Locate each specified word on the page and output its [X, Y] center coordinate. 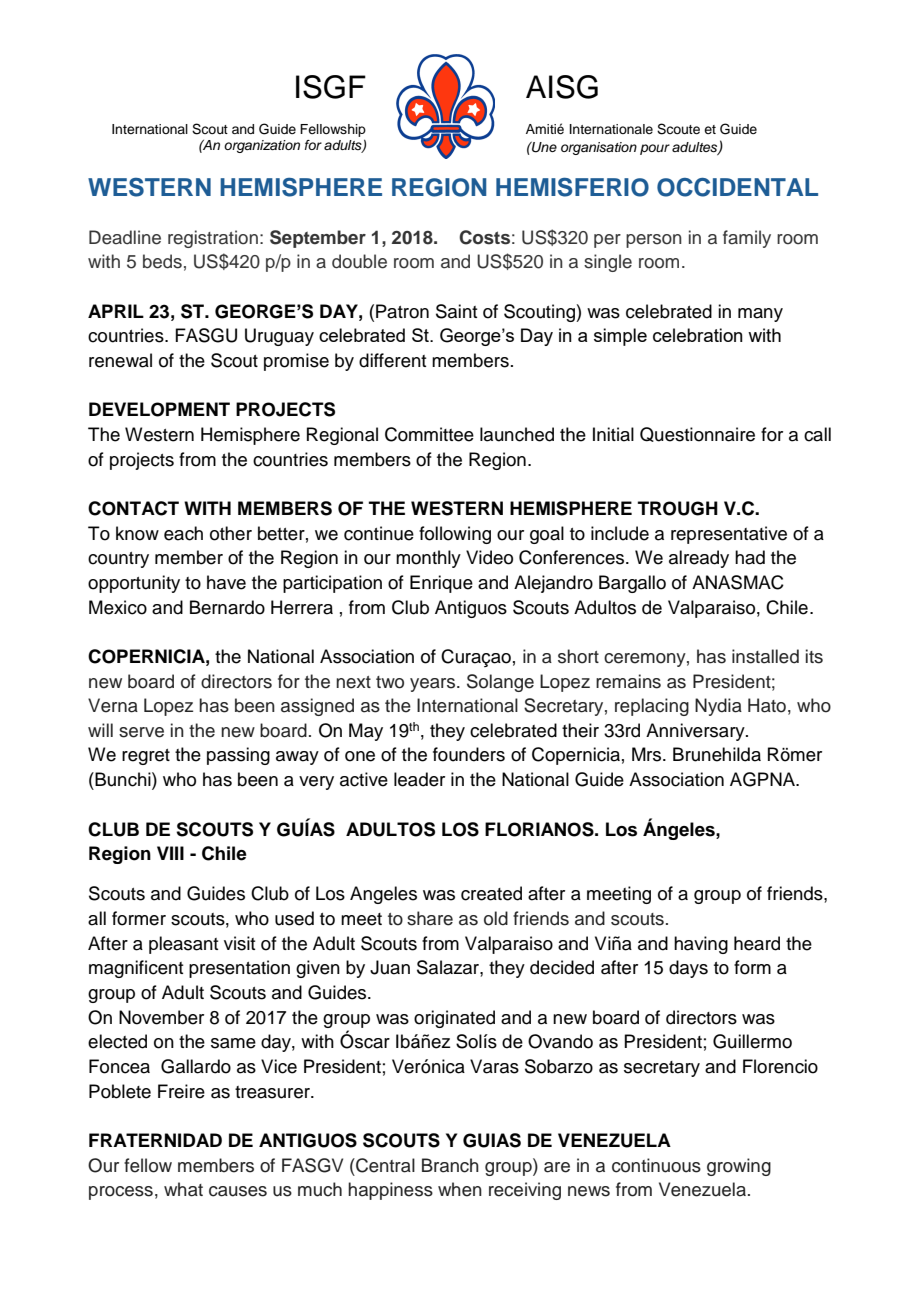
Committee [429, 434]
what [183, 1189]
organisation [599, 148]
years [432, 685]
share [430, 918]
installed [765, 656]
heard [757, 943]
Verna [113, 705]
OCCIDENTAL [737, 187]
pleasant [183, 945]
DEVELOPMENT [159, 409]
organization [262, 146]
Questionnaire [697, 434]
